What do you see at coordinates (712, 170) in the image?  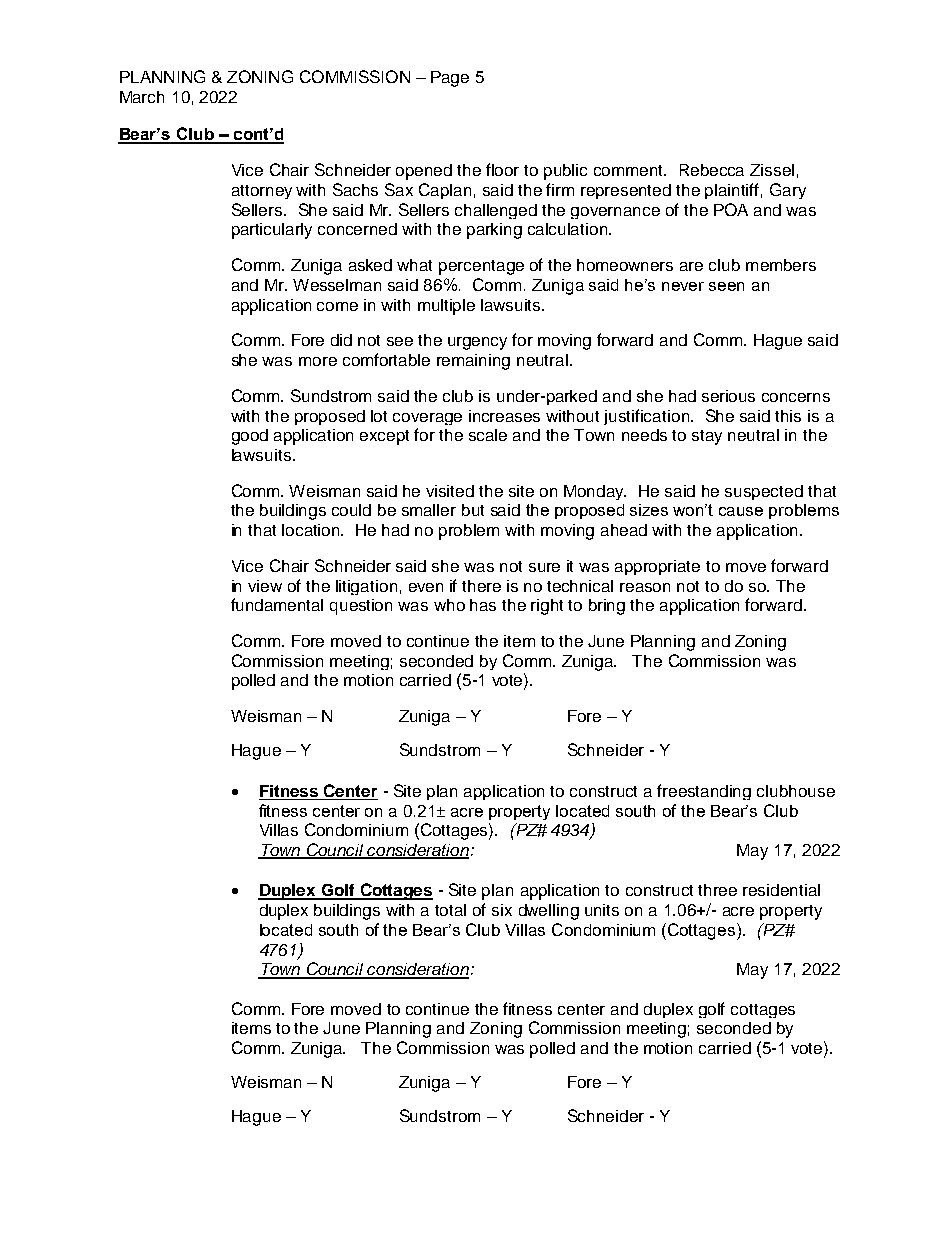 I see `Rebecca` at bounding box center [712, 170].
